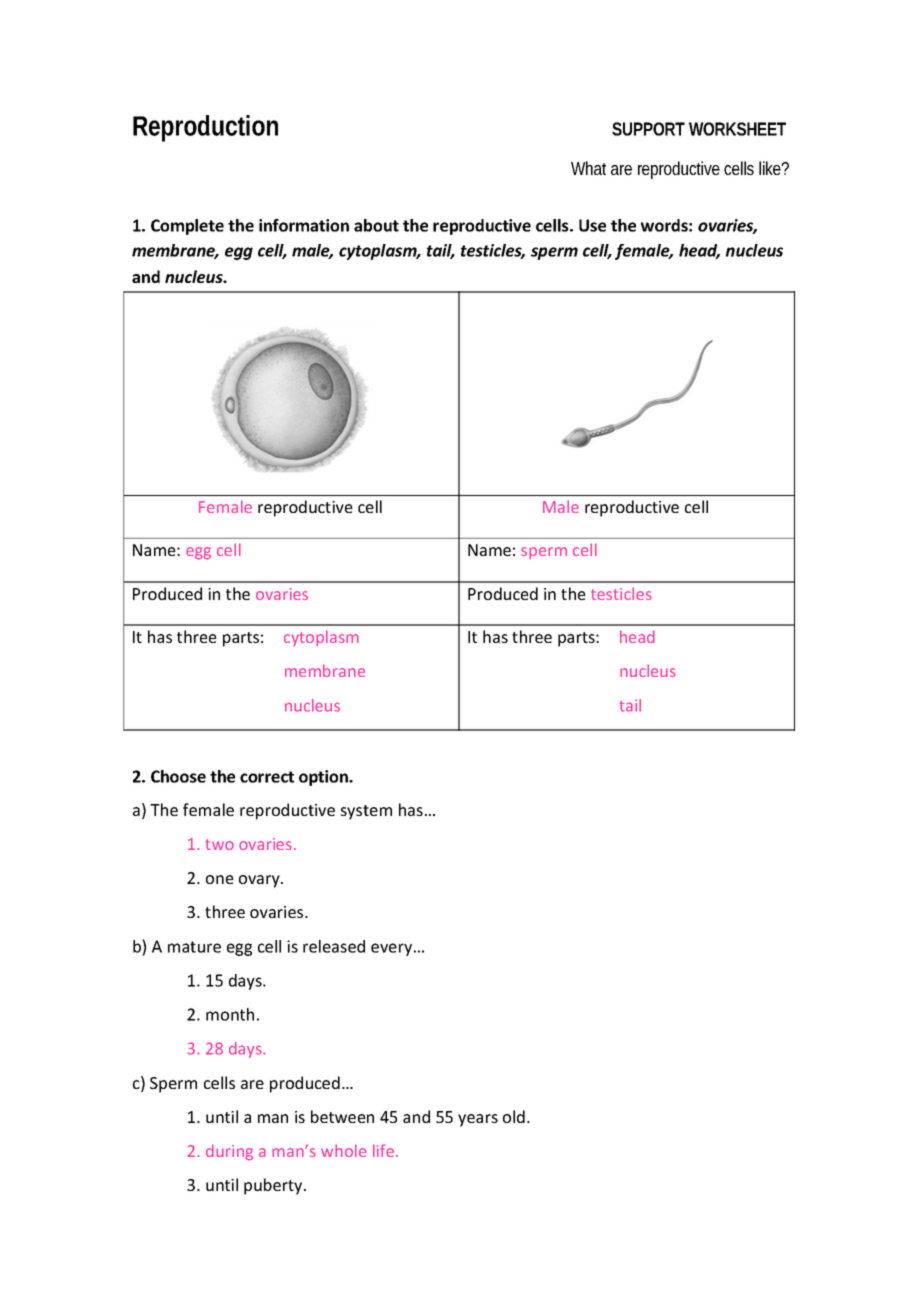  What do you see at coordinates (478, 1120) in the screenshot?
I see `years` at bounding box center [478, 1120].
